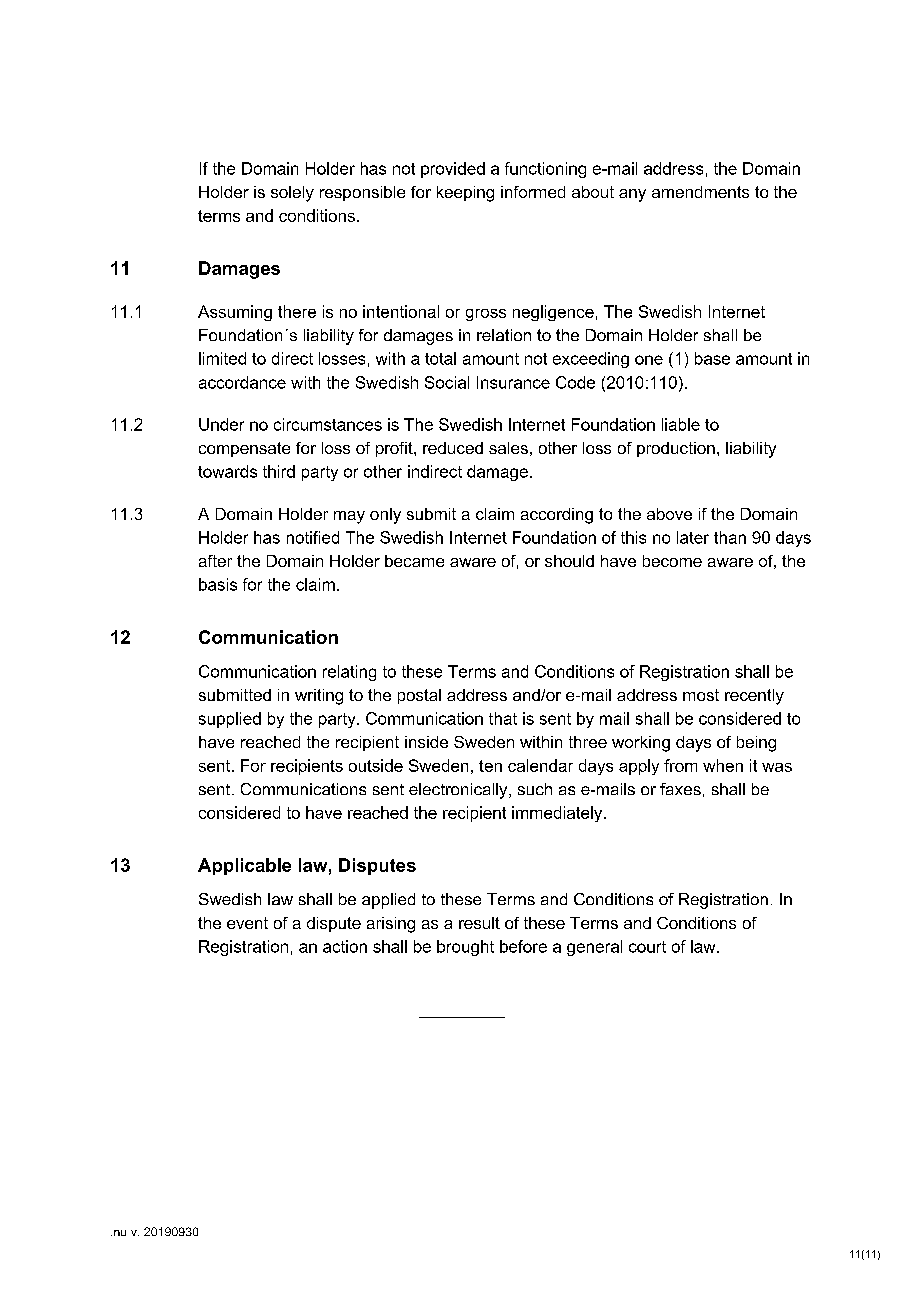  Describe the element at coordinates (569, 561) in the screenshot. I see `should` at that location.
